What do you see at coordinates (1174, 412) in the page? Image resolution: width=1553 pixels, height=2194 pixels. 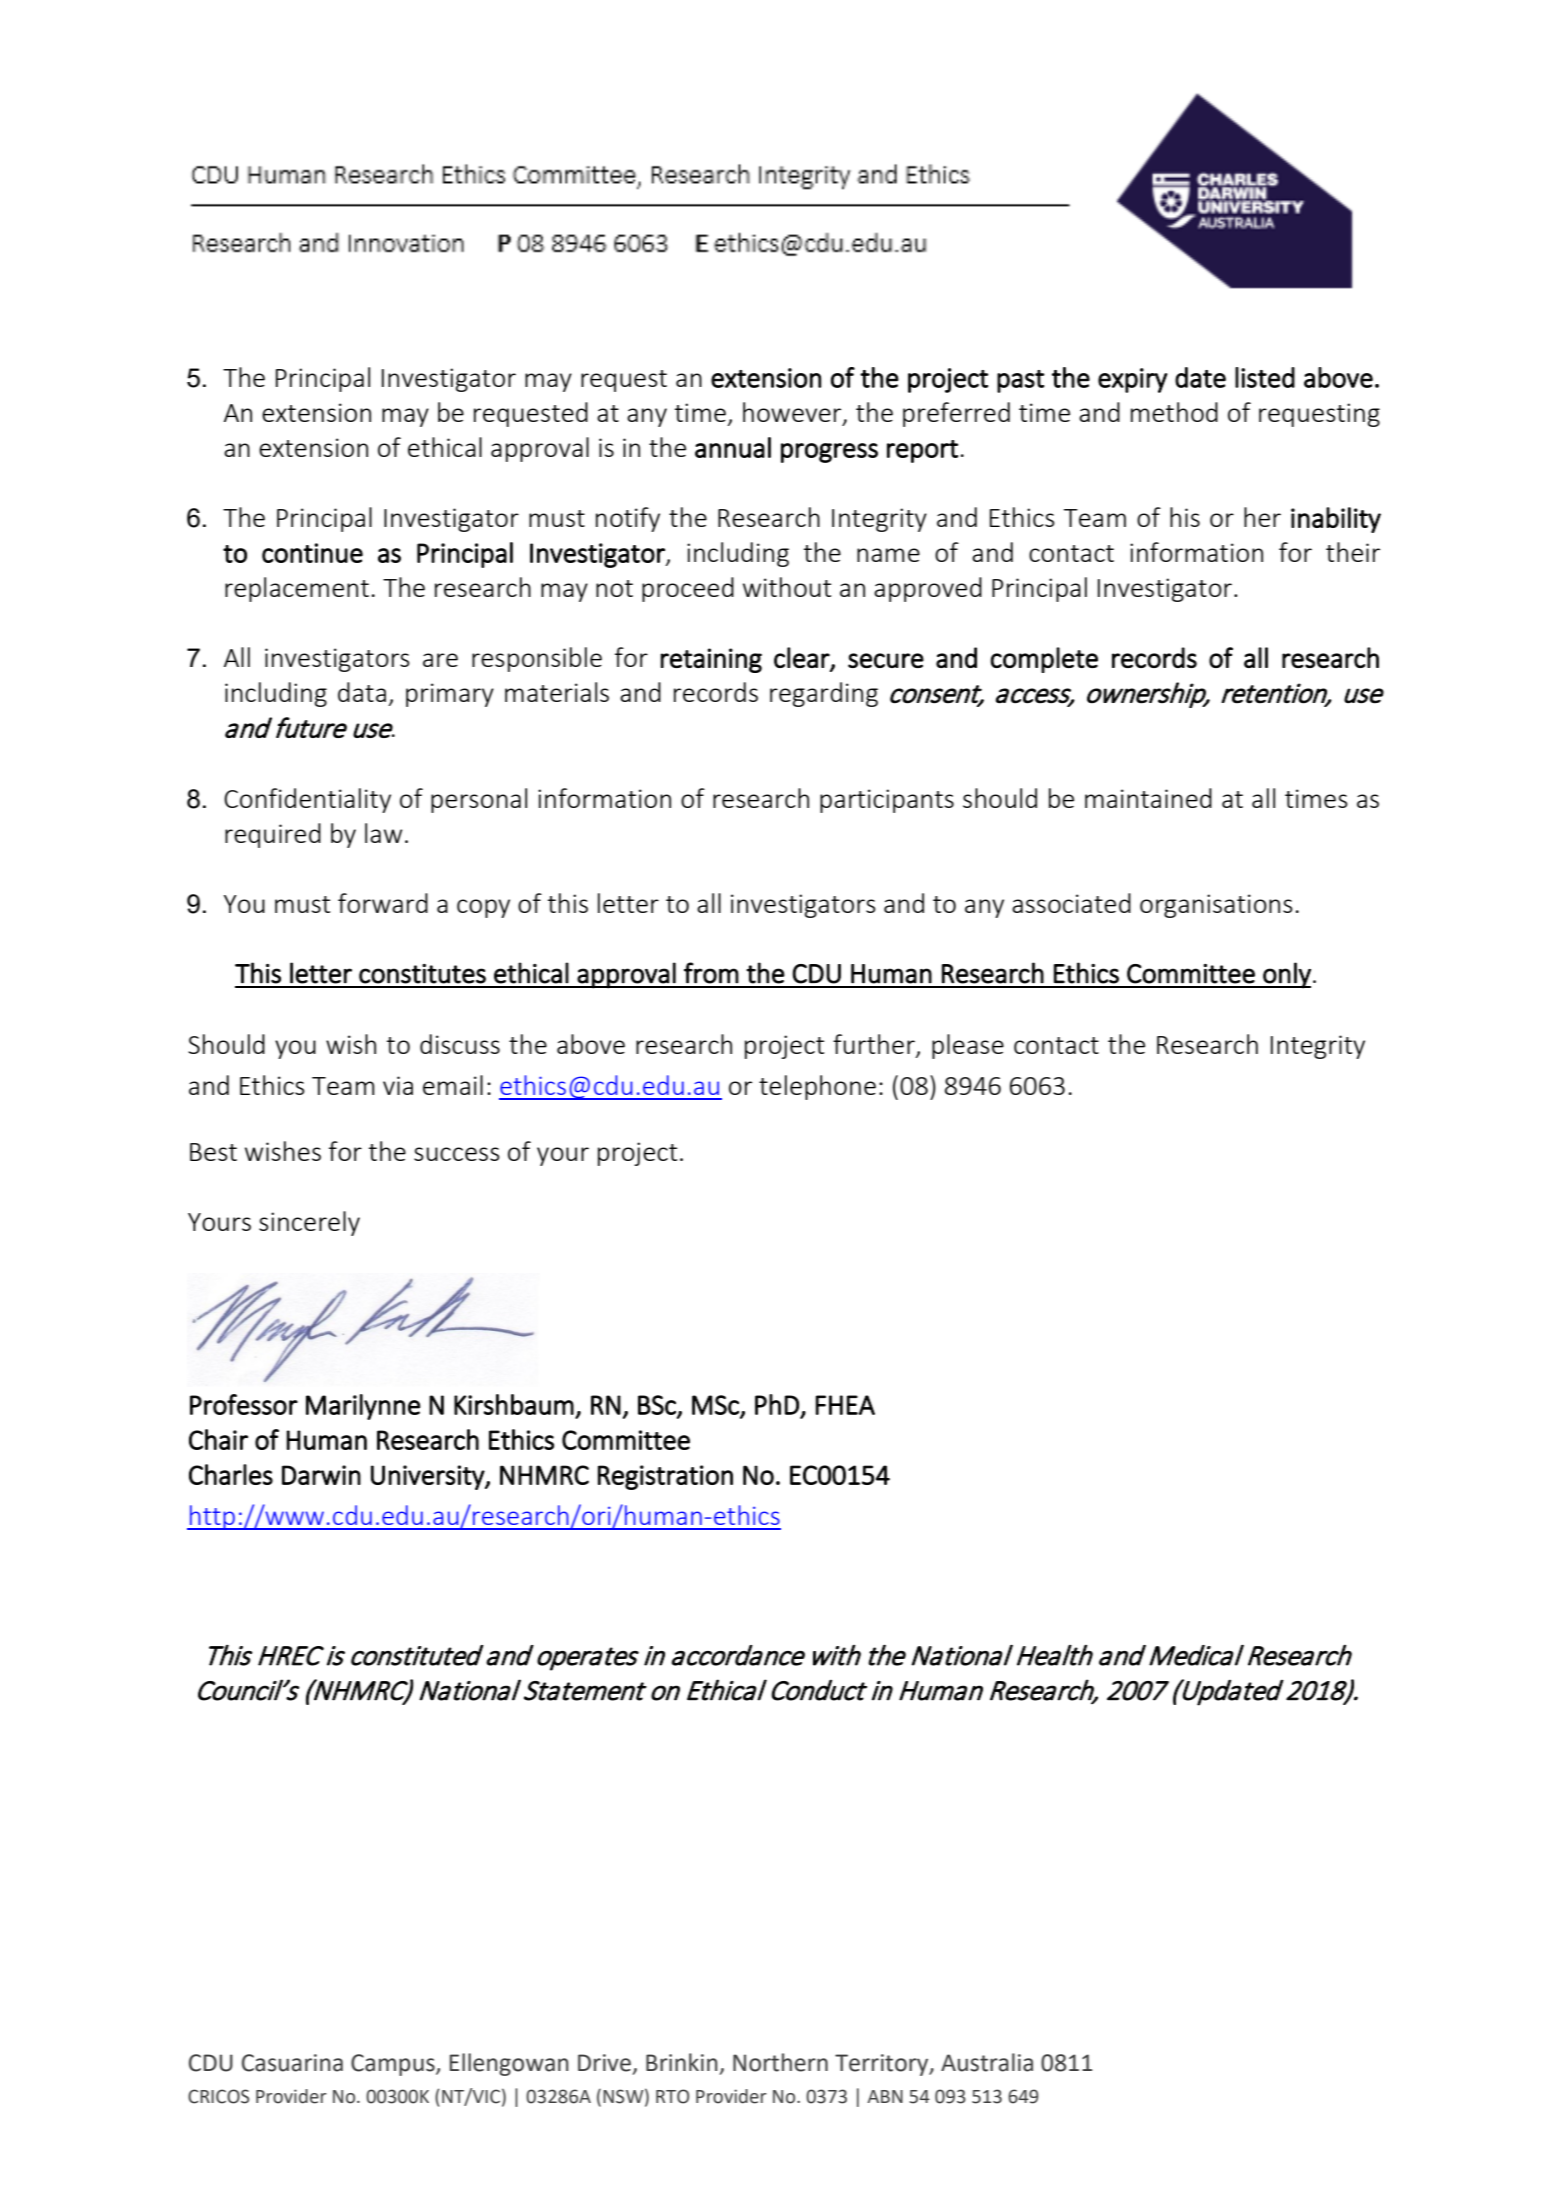 I see `method` at bounding box center [1174, 412].
